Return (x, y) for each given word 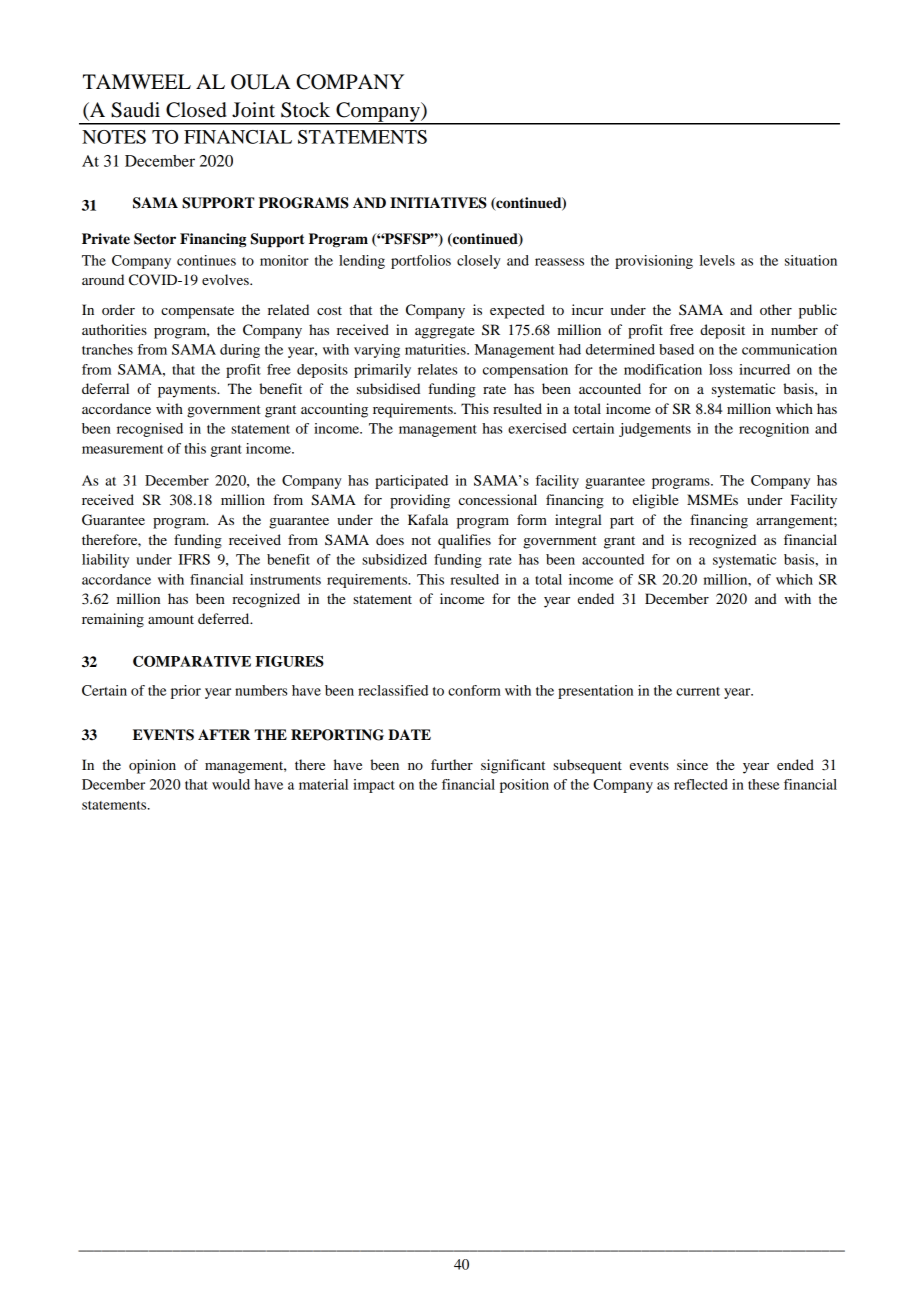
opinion (152, 766)
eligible (655, 501)
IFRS (194, 559)
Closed (196, 110)
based (676, 349)
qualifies (464, 541)
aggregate (444, 332)
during (240, 351)
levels (717, 260)
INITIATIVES (438, 203)
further (452, 764)
